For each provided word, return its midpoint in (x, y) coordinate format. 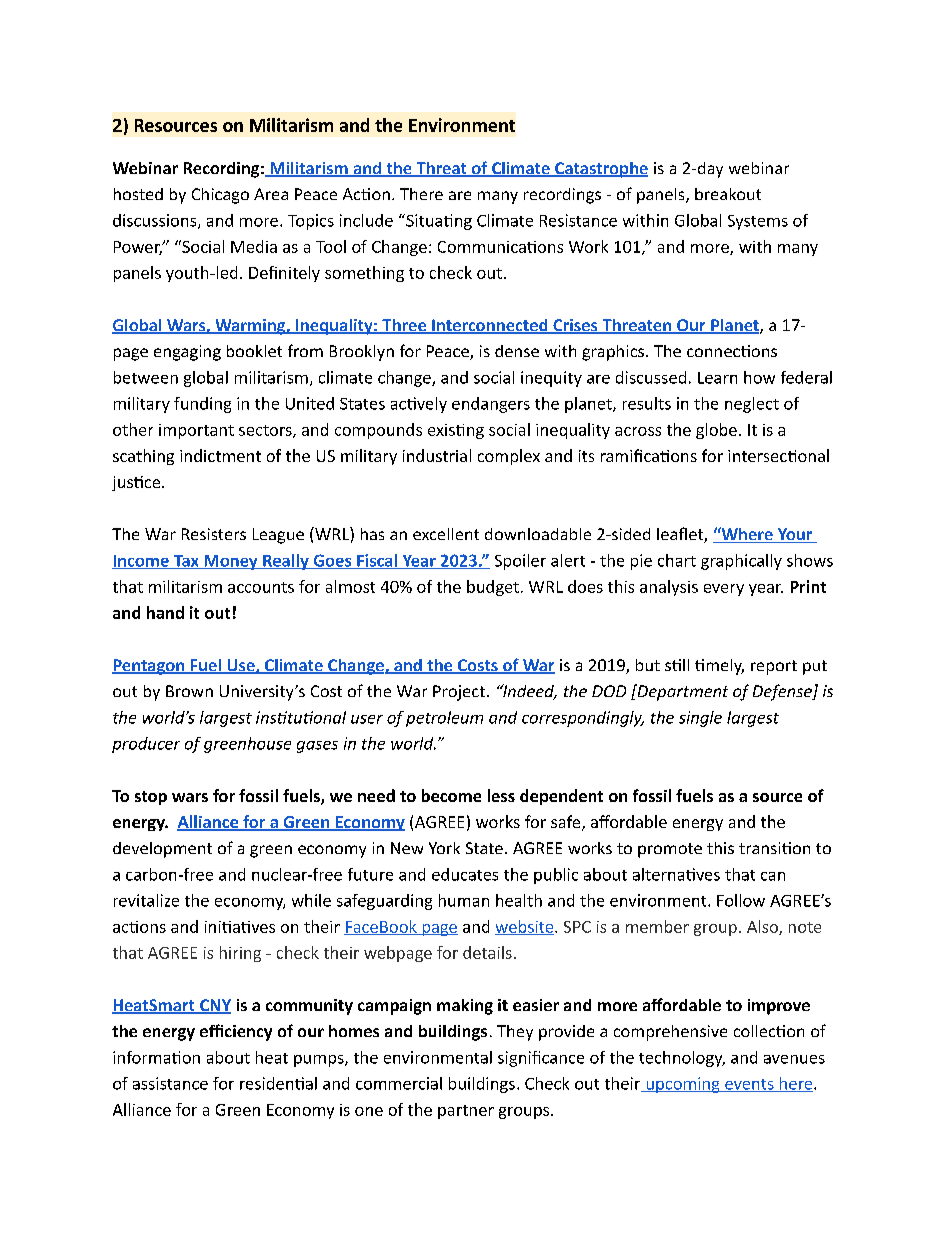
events (749, 1085)
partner (466, 1112)
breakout (728, 194)
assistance (170, 1083)
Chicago (220, 196)
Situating (438, 222)
